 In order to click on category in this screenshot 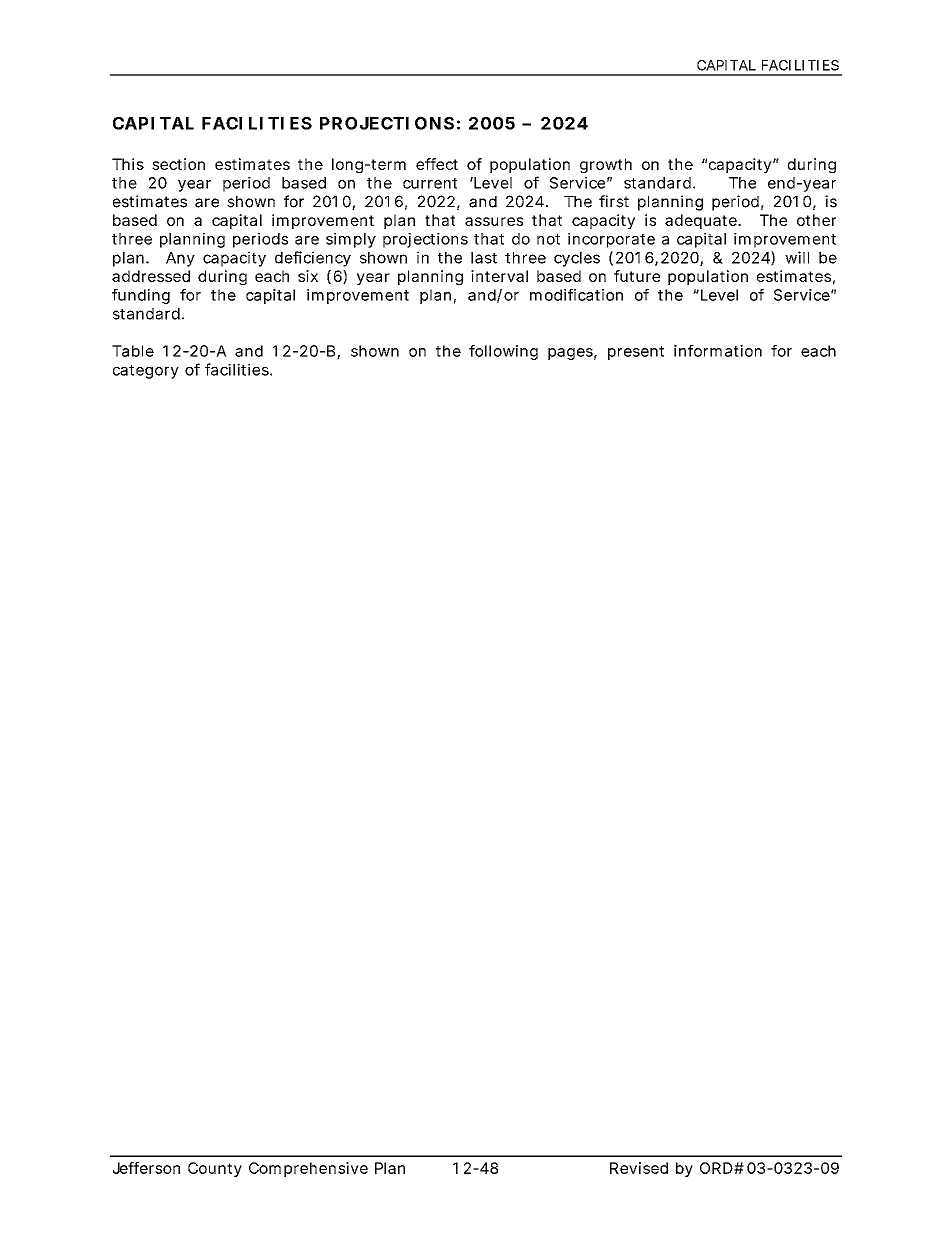, I will do `click(146, 372)`.
